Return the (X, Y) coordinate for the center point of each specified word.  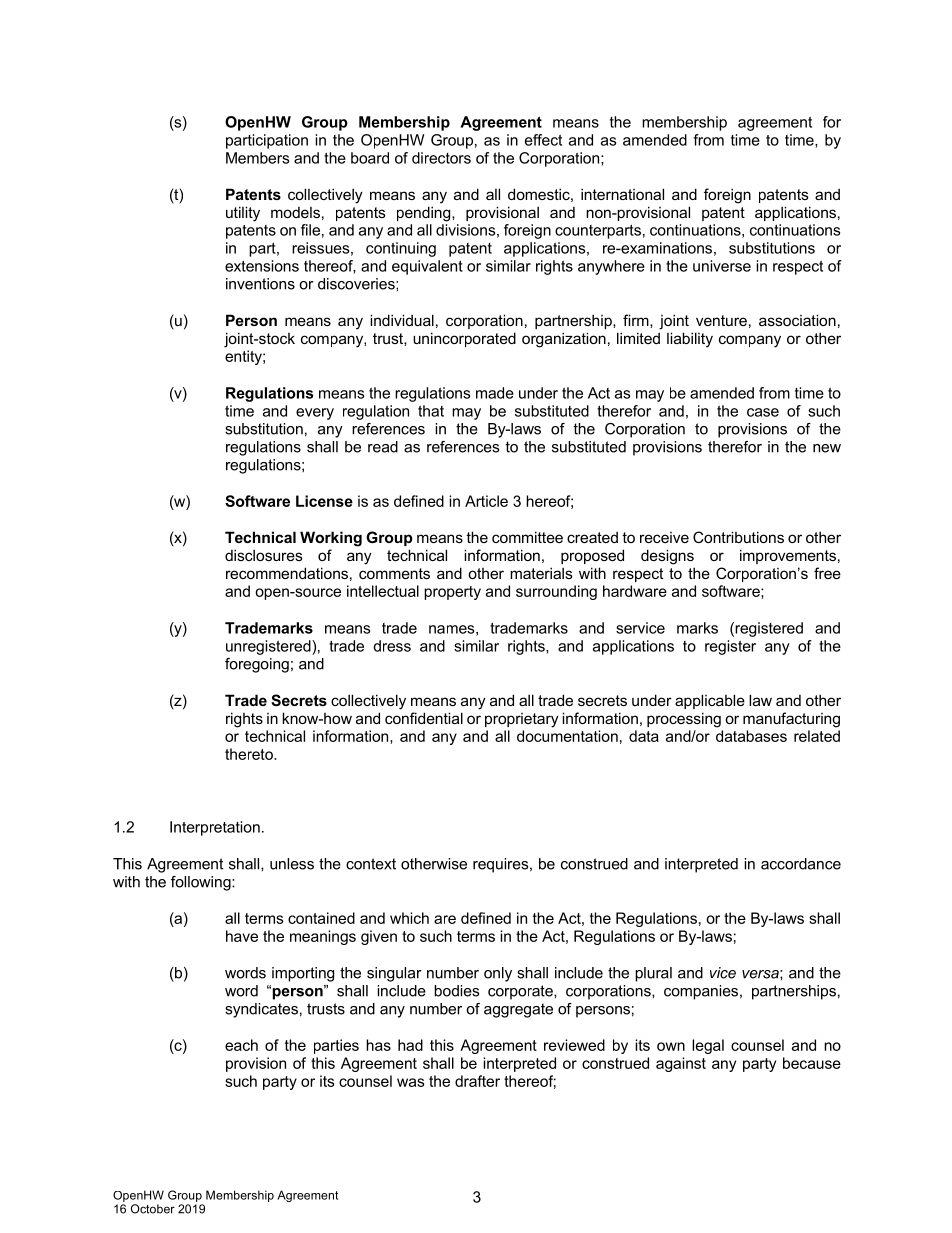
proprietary (522, 720)
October (153, 1209)
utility (243, 214)
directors (441, 158)
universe (722, 266)
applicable (710, 701)
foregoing (257, 665)
